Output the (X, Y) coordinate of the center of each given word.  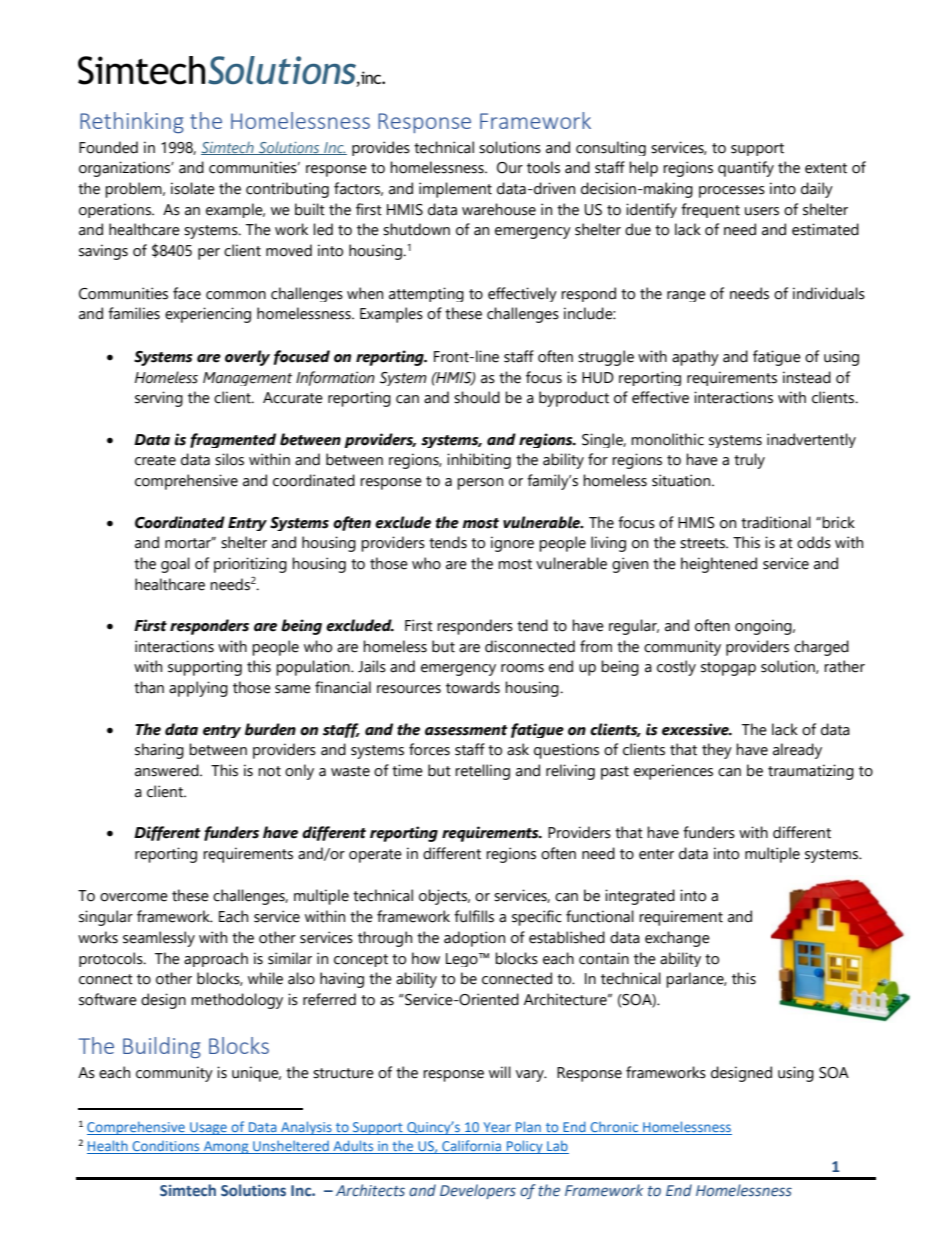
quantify (746, 169)
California (472, 1147)
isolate (193, 188)
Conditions (166, 1147)
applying (198, 689)
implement (455, 190)
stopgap (728, 669)
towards (473, 687)
